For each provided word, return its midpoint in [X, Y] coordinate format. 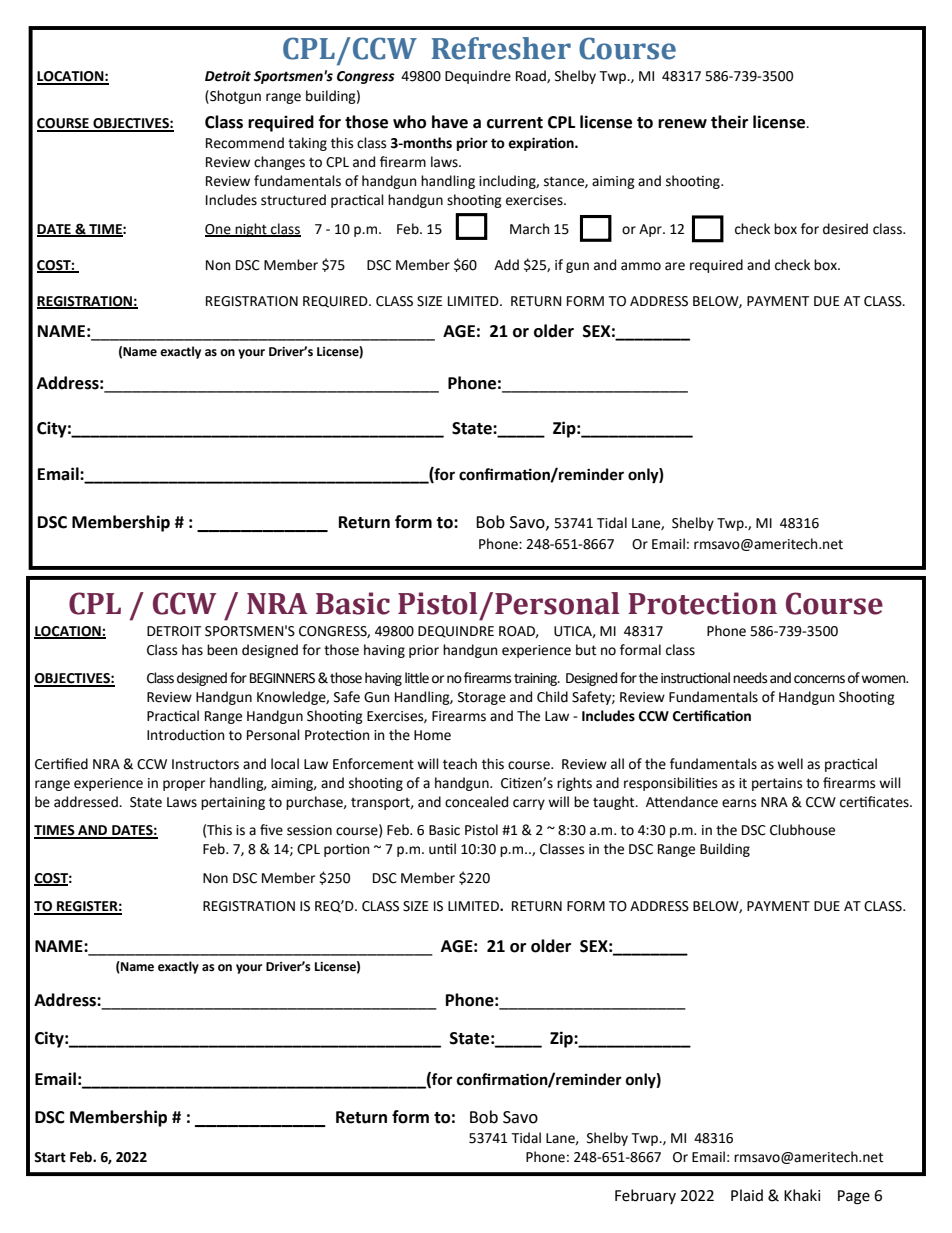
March [529, 229]
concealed [476, 802]
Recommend [245, 143]
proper [184, 785]
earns [739, 803]
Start [50, 1157]
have [450, 122]
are [675, 266]
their [729, 122]
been [222, 650]
